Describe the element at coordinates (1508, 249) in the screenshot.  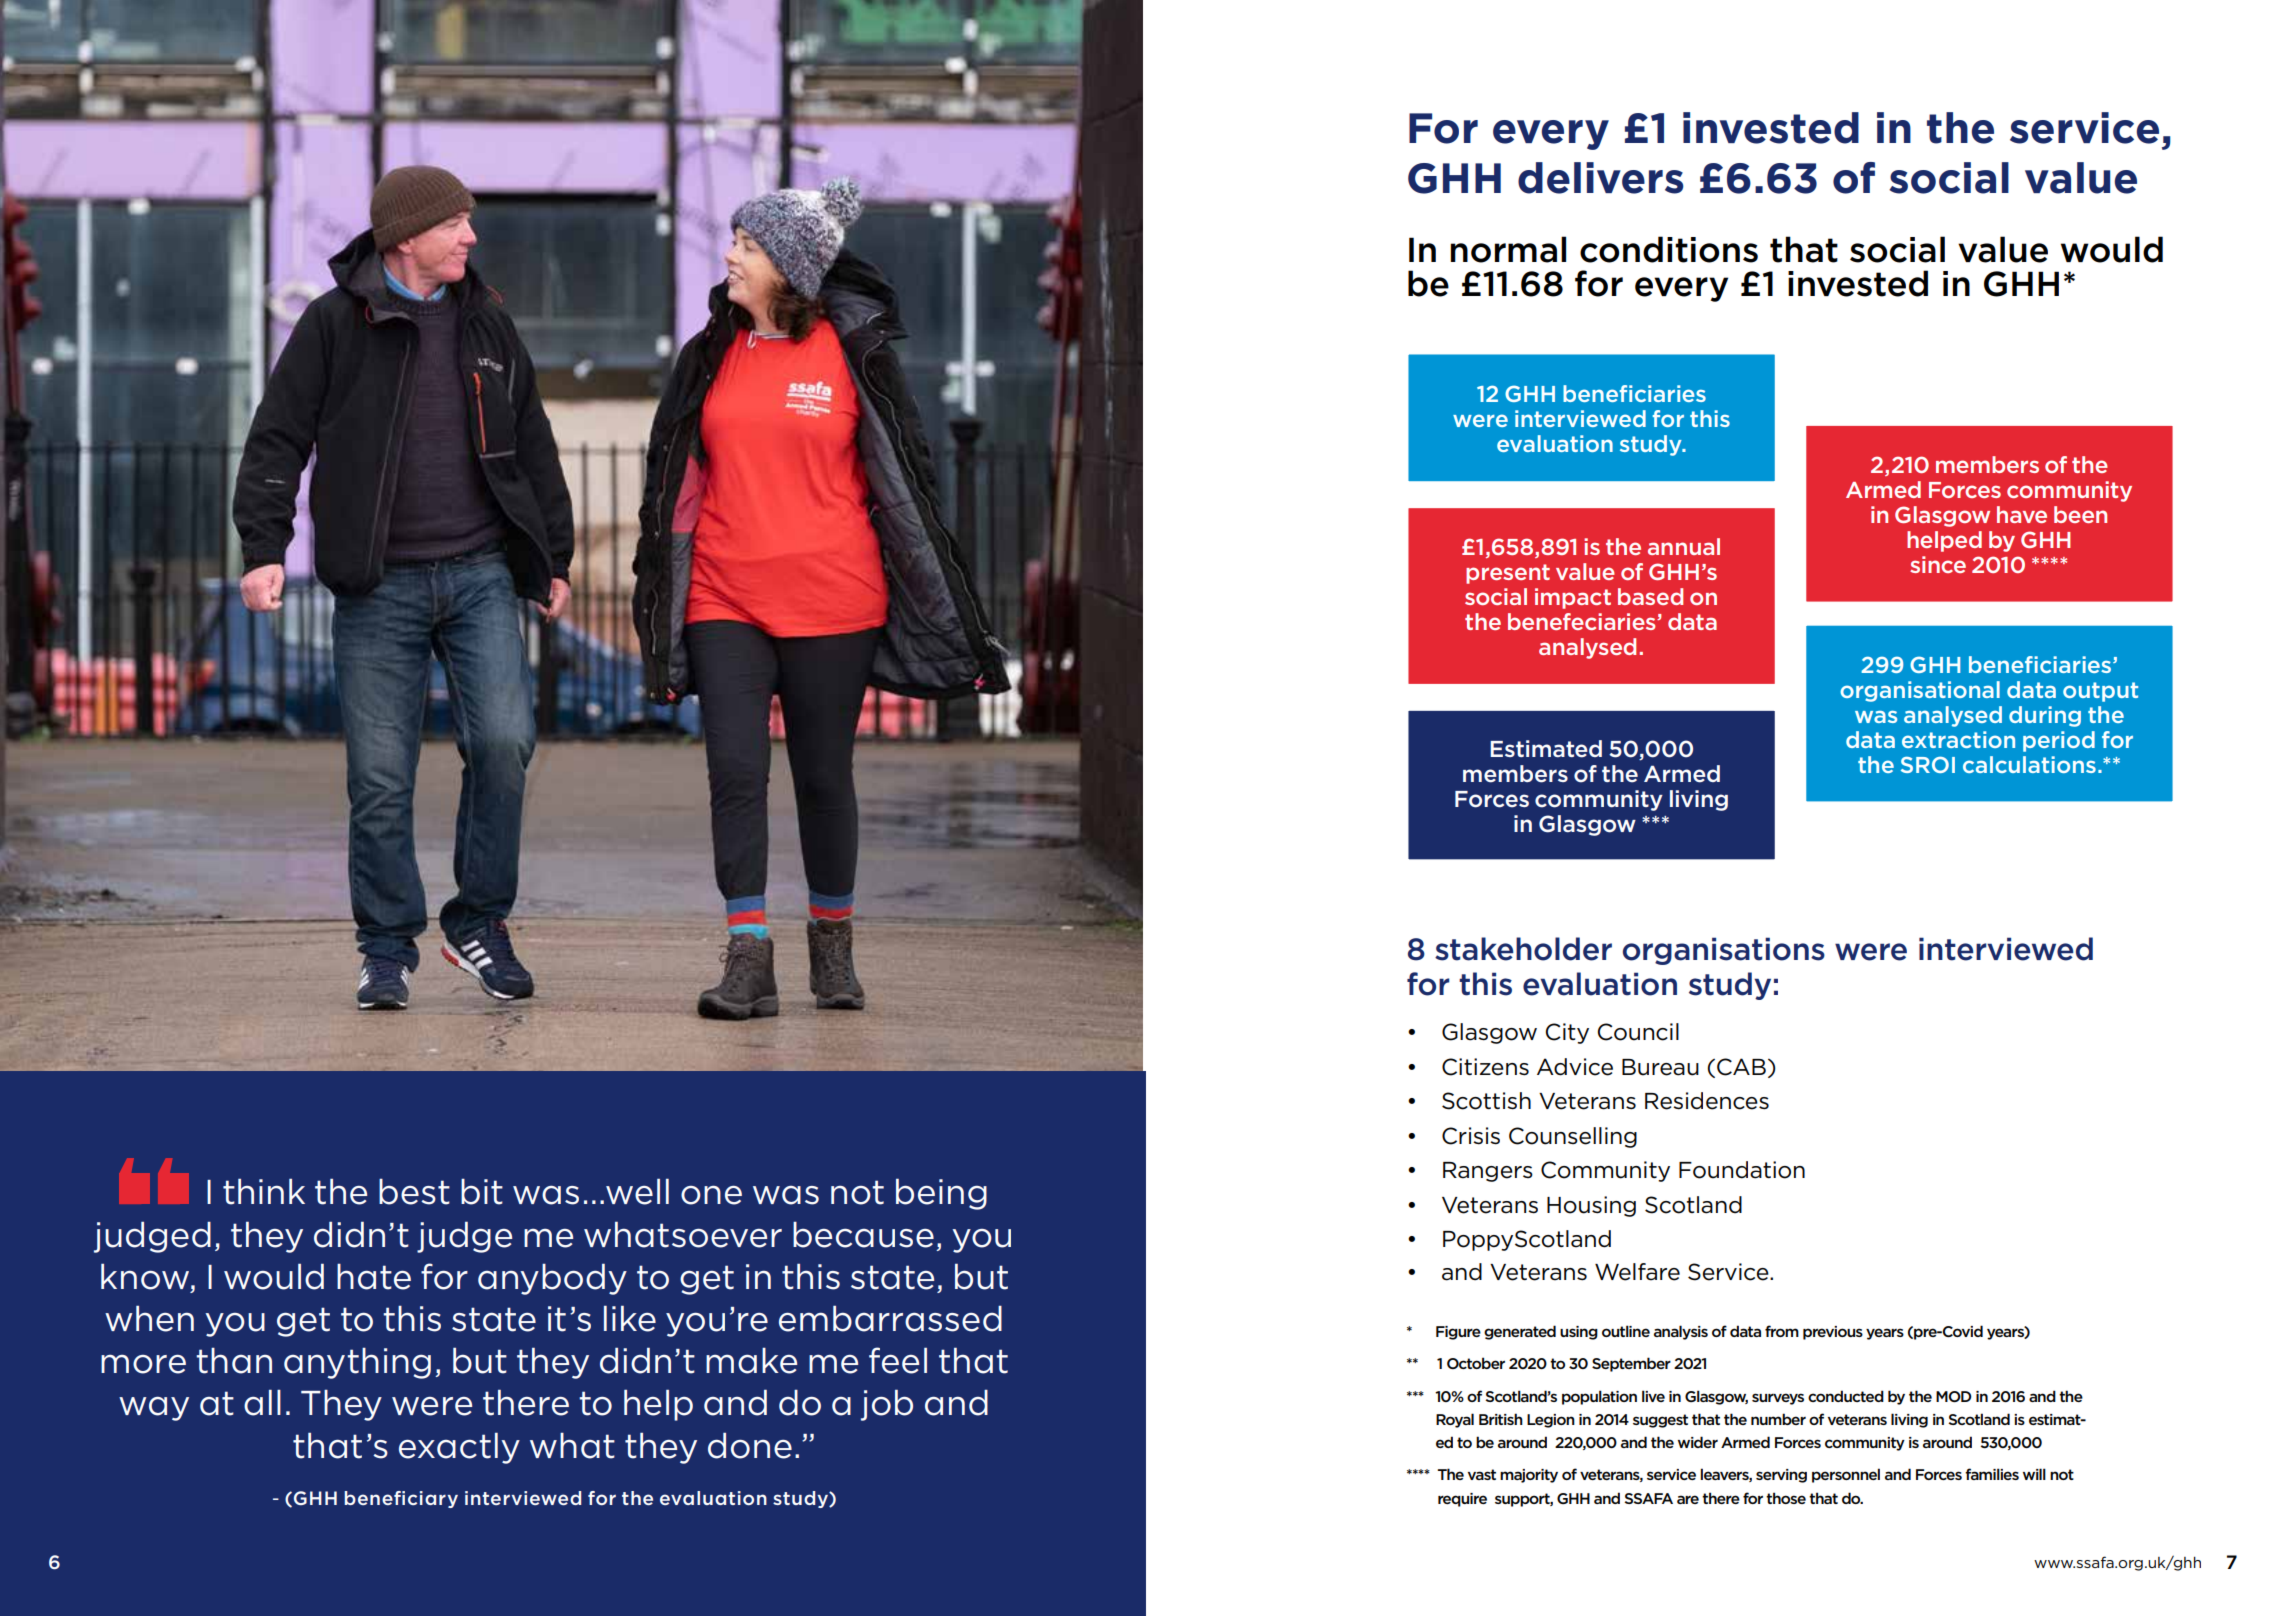
I see `normal` at that location.
